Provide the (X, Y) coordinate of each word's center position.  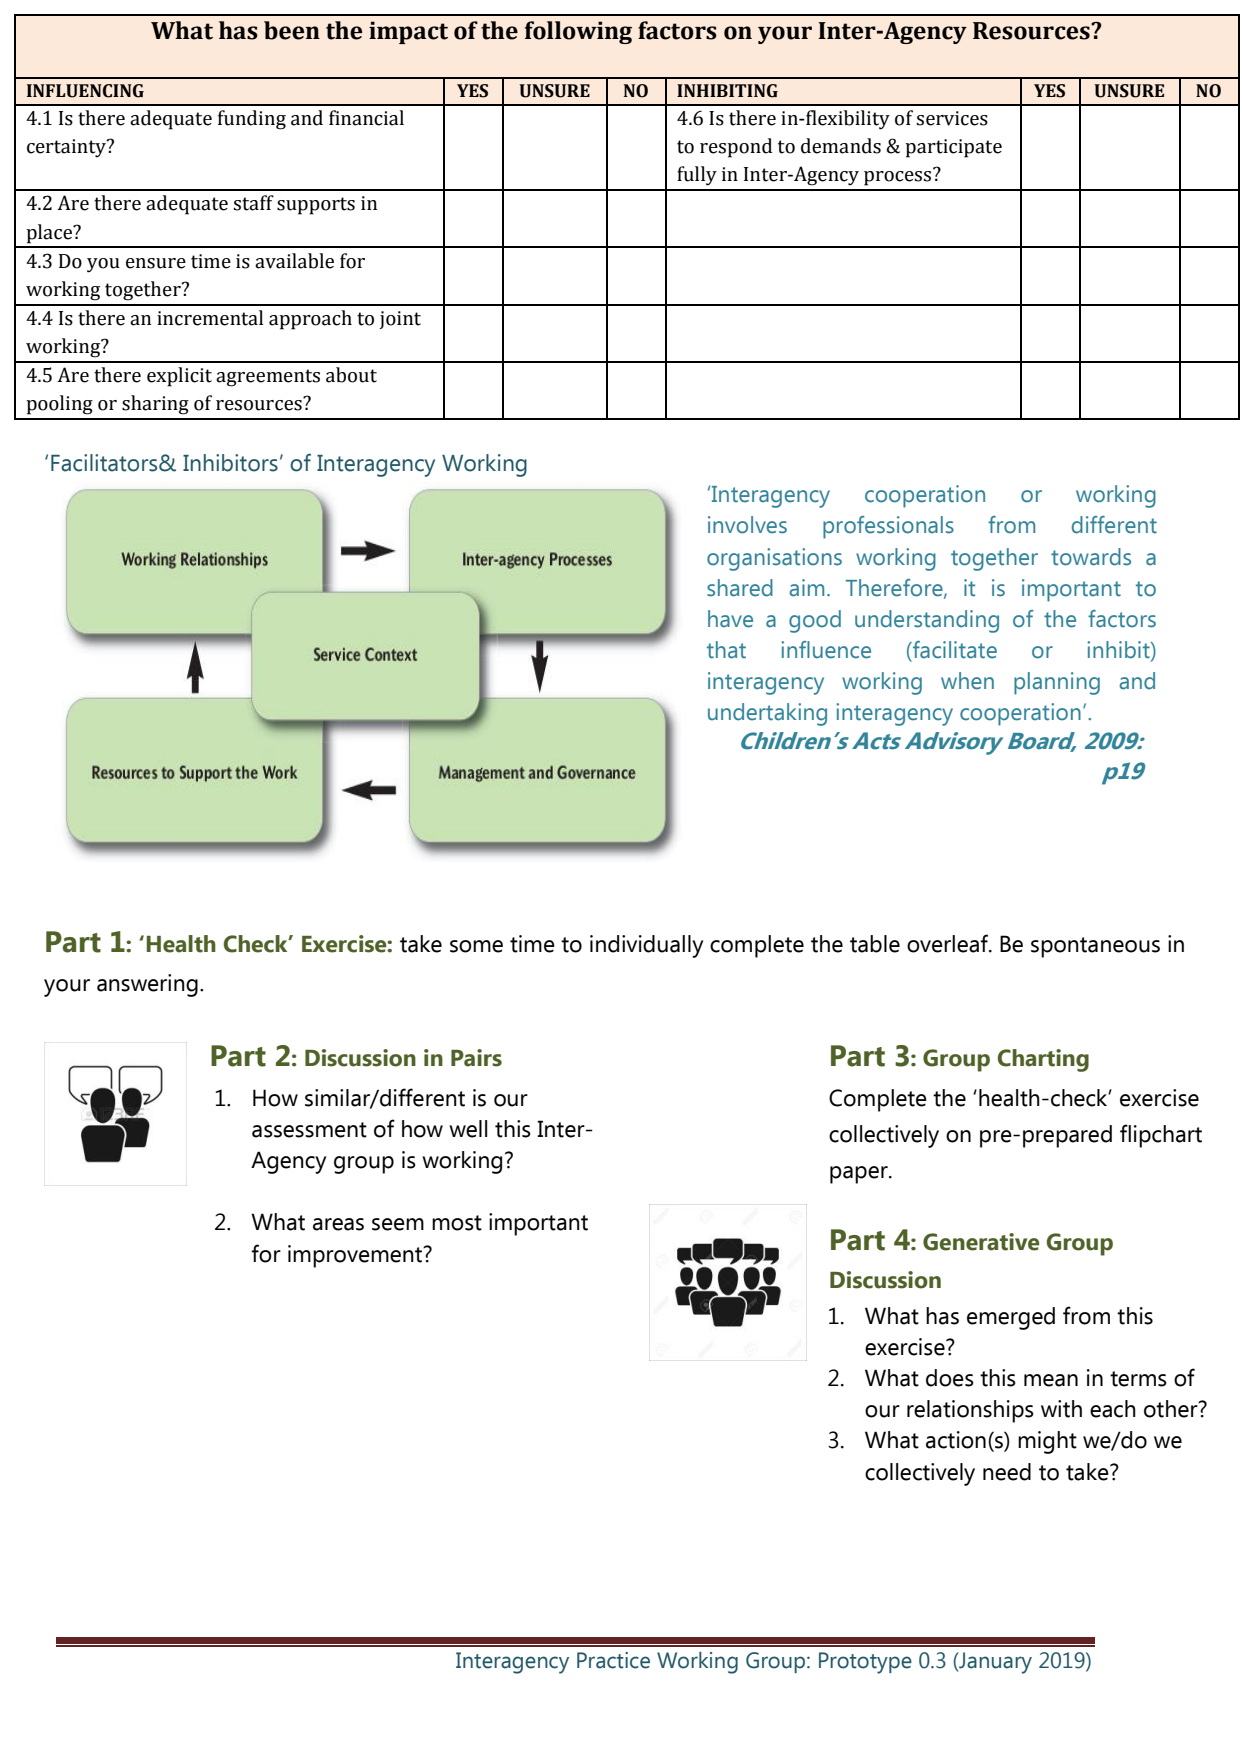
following (578, 32)
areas (338, 1224)
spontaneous (1095, 947)
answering (147, 985)
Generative (981, 1242)
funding (252, 120)
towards (1091, 557)
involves (747, 525)
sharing (155, 405)
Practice (613, 1660)
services (952, 118)
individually (646, 946)
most (457, 1223)
